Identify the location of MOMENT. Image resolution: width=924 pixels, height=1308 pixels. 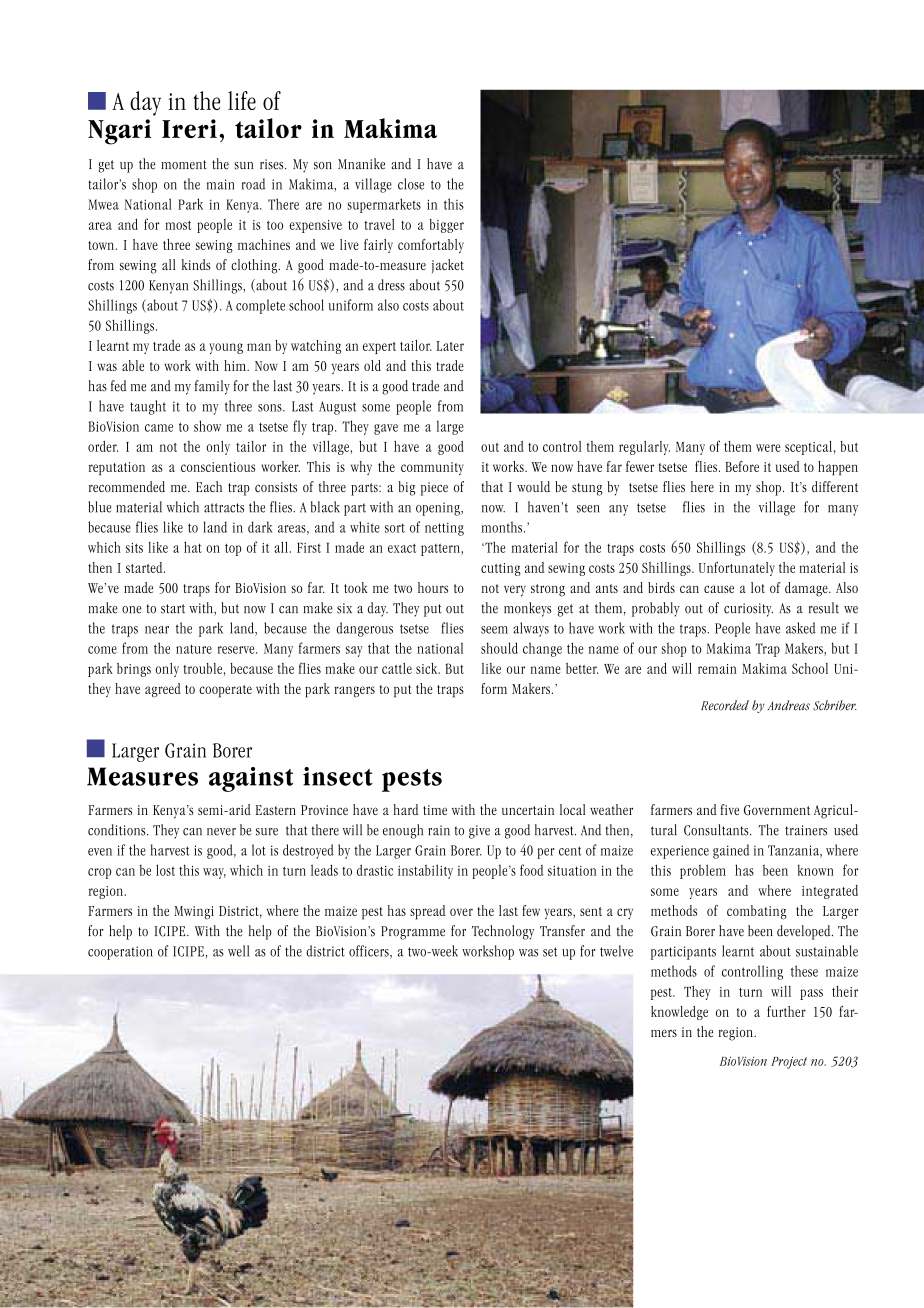
(184, 165).
